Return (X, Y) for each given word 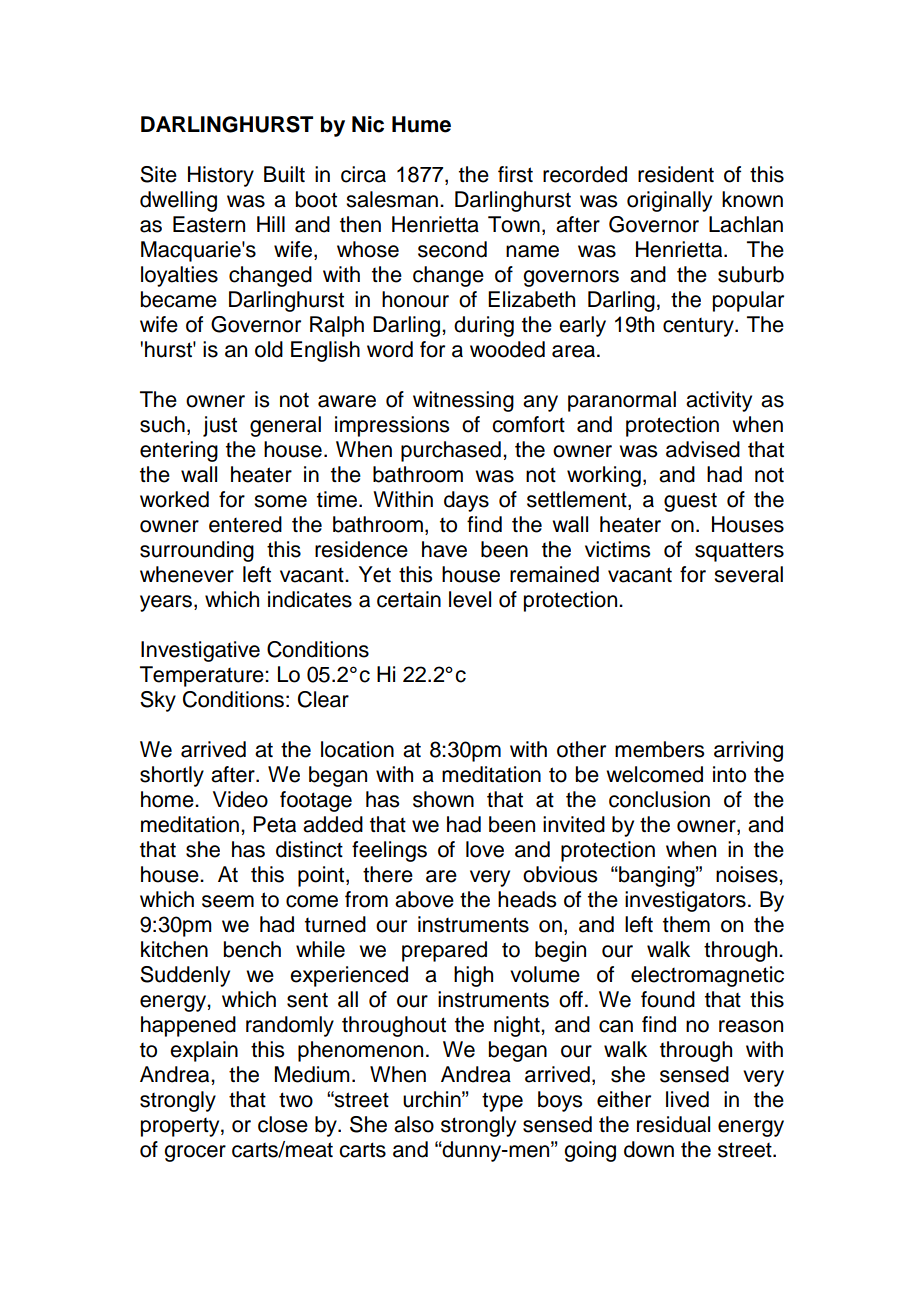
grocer (195, 1153)
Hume (421, 124)
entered (245, 524)
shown (443, 799)
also (414, 1124)
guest (690, 502)
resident (676, 174)
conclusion (659, 799)
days (466, 501)
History (221, 176)
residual (673, 1124)
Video (240, 799)
